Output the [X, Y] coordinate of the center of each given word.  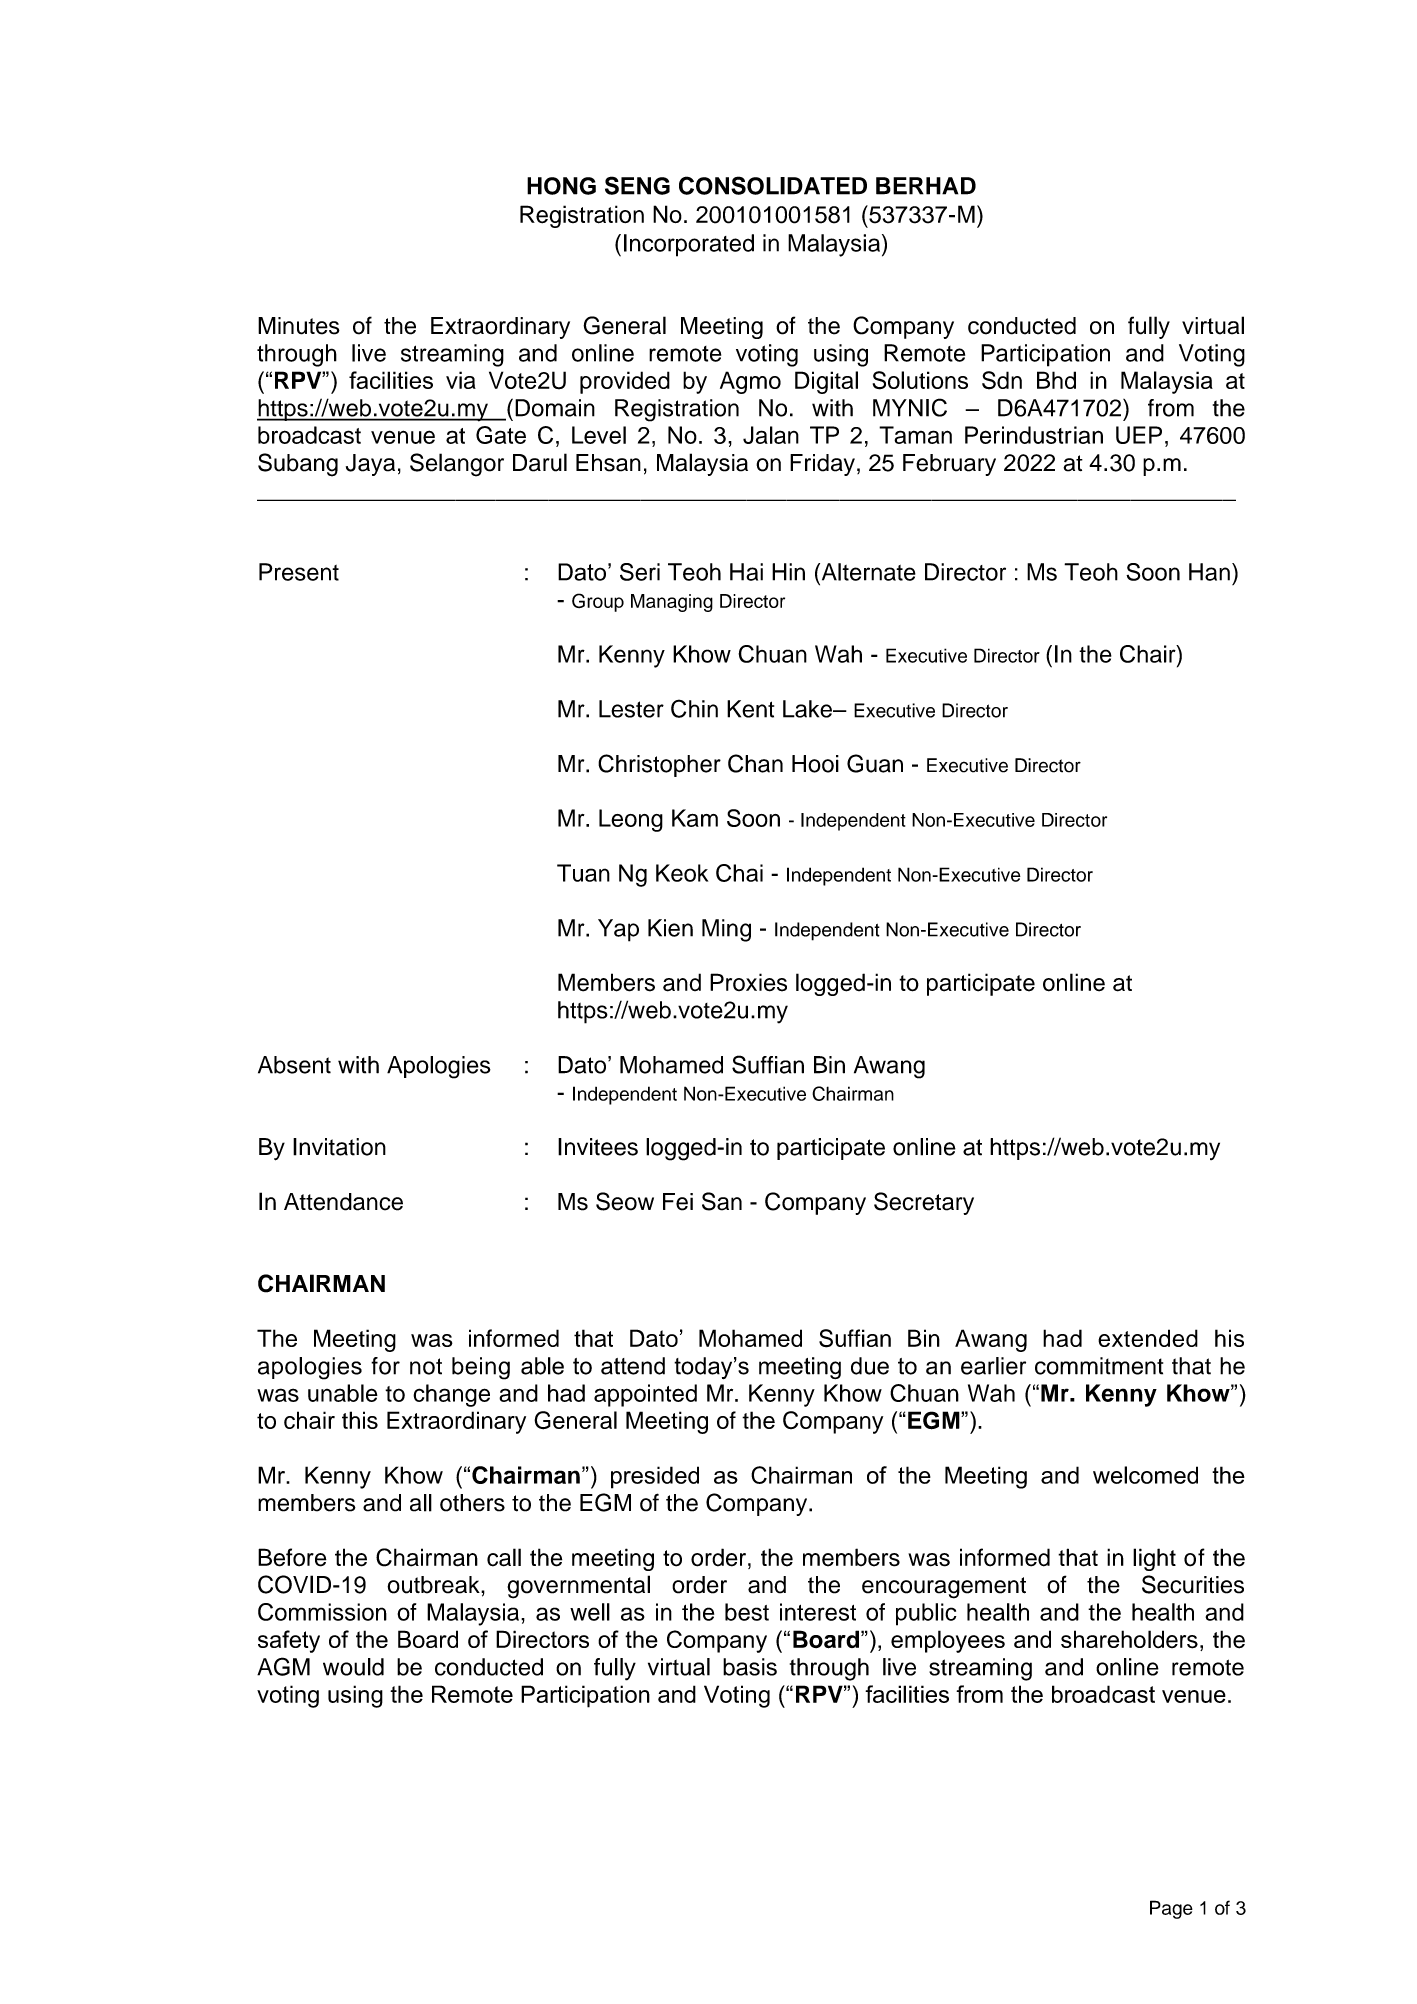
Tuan [583, 873]
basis [750, 1667]
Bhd [1056, 380]
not [426, 1366]
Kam [695, 818]
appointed [645, 1395]
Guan [875, 763]
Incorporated [689, 245]
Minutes [299, 326]
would [353, 1667]
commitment [1099, 1366]
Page [1171, 1909]
